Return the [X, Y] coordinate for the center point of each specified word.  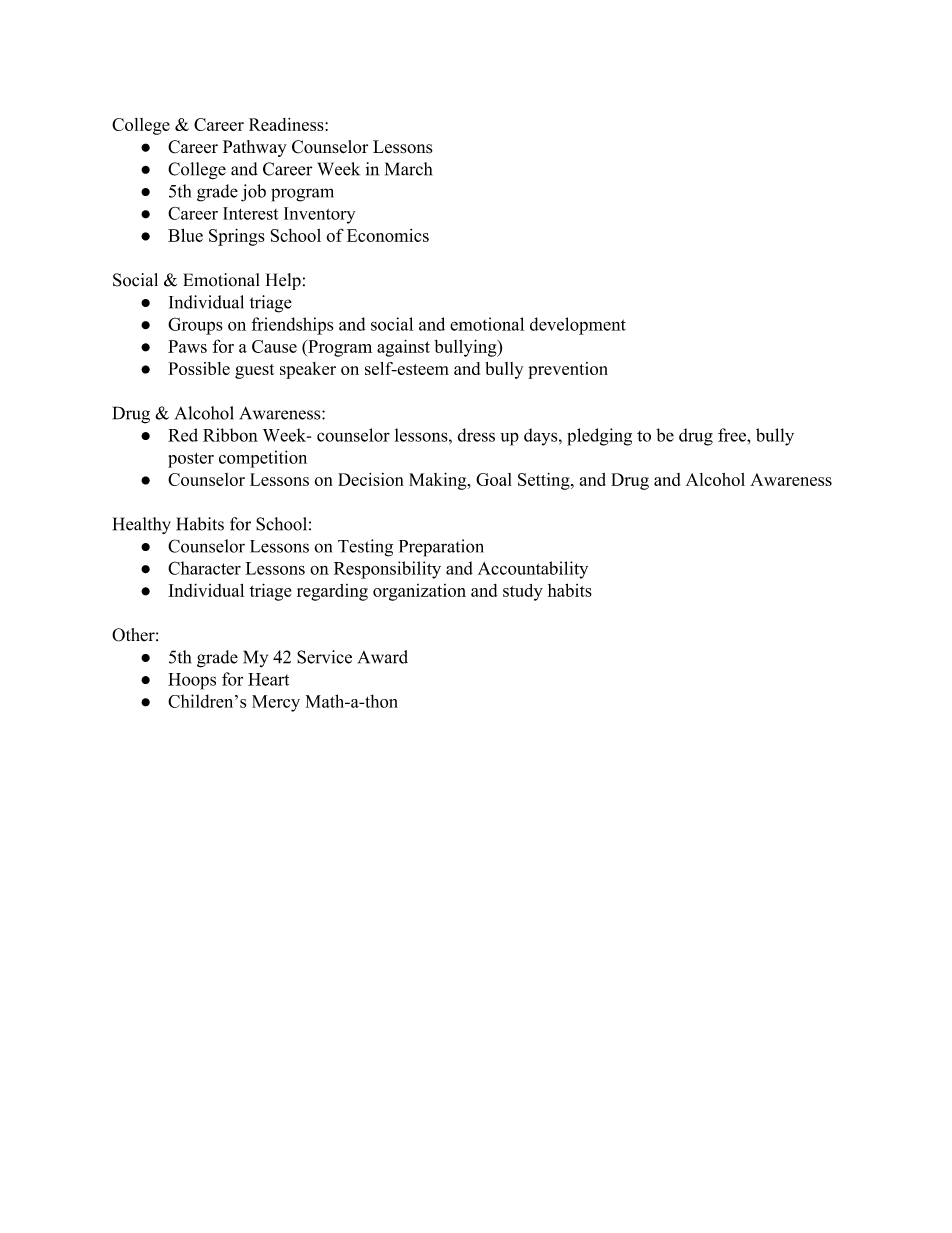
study [523, 592]
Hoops [192, 681]
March [408, 169]
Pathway [255, 148]
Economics [388, 235]
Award [383, 657]
